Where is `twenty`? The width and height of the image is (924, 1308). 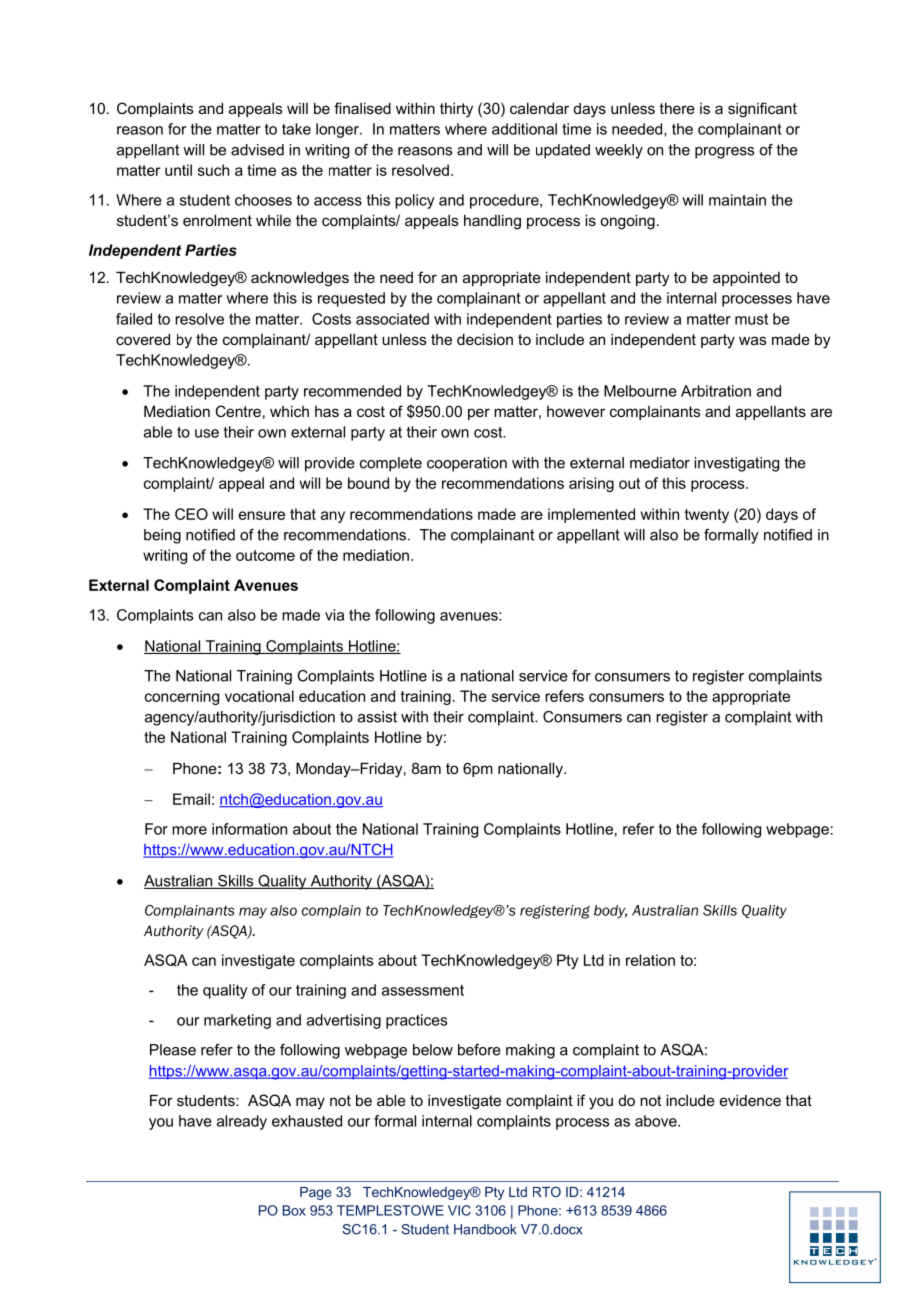 twenty is located at coordinates (707, 516).
